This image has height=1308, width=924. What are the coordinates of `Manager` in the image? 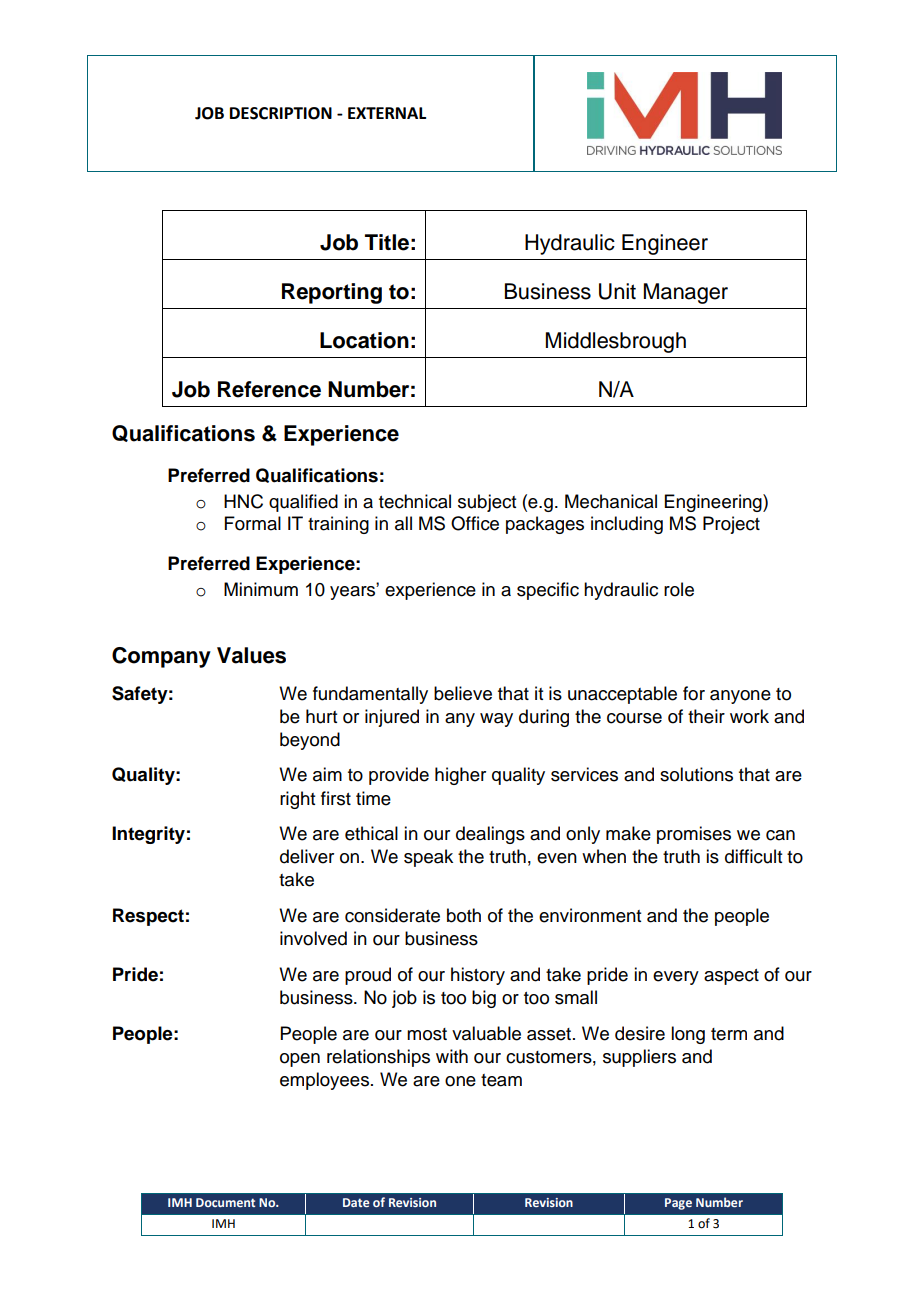 It's located at (686, 293).
